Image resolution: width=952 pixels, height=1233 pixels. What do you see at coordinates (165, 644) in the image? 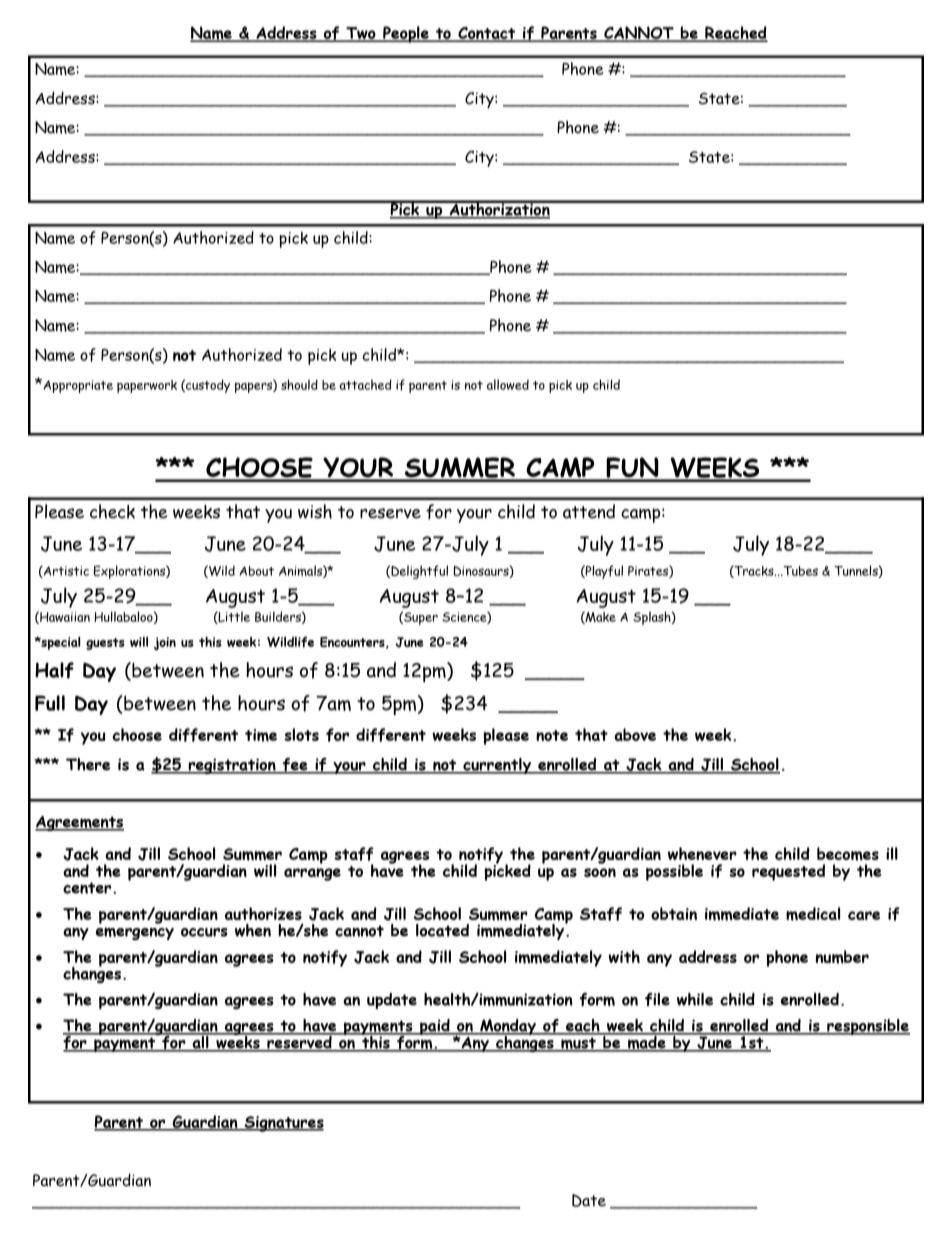
I see `join` at bounding box center [165, 644].
